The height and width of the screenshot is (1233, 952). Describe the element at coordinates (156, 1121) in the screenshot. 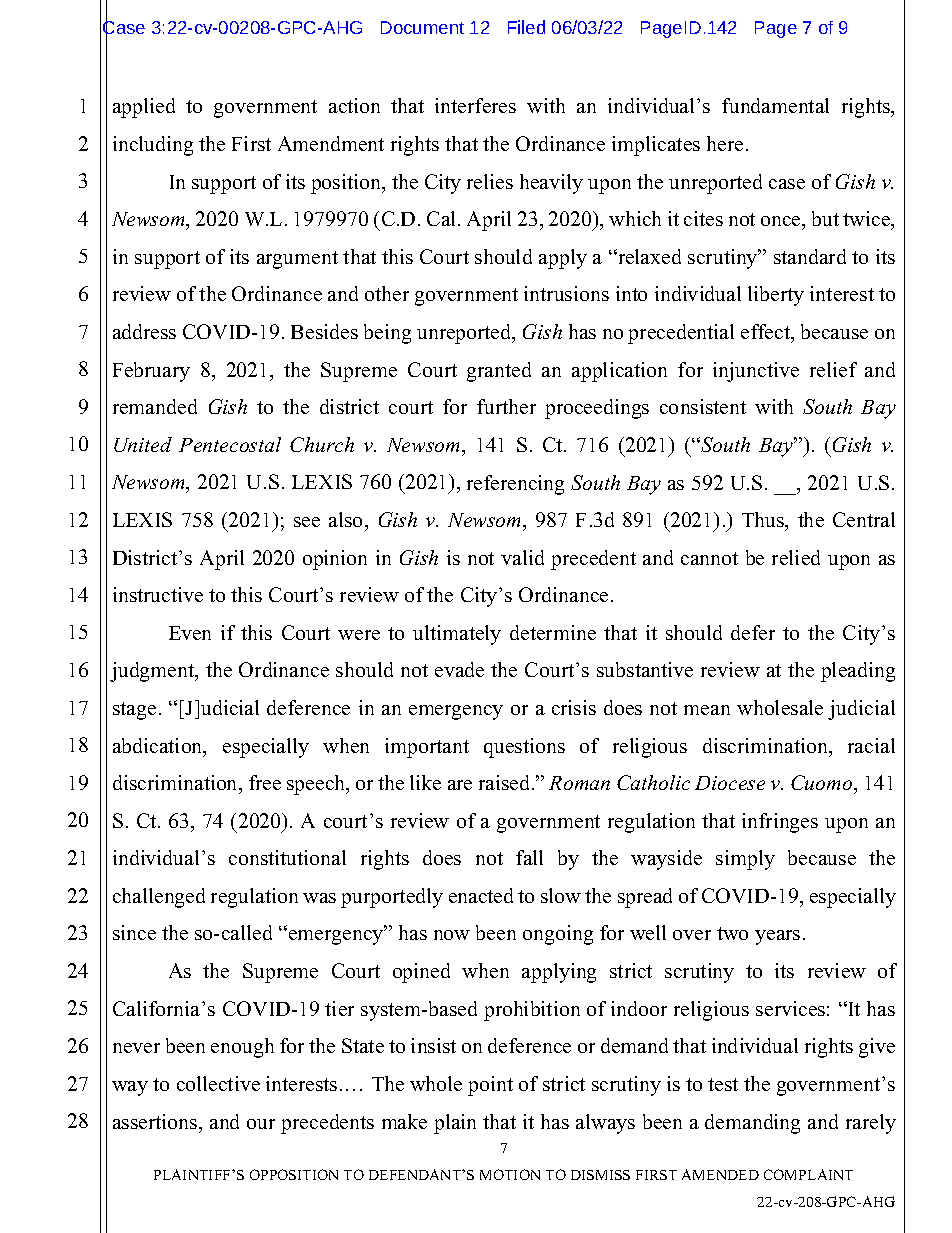

I see `assertions` at that location.
